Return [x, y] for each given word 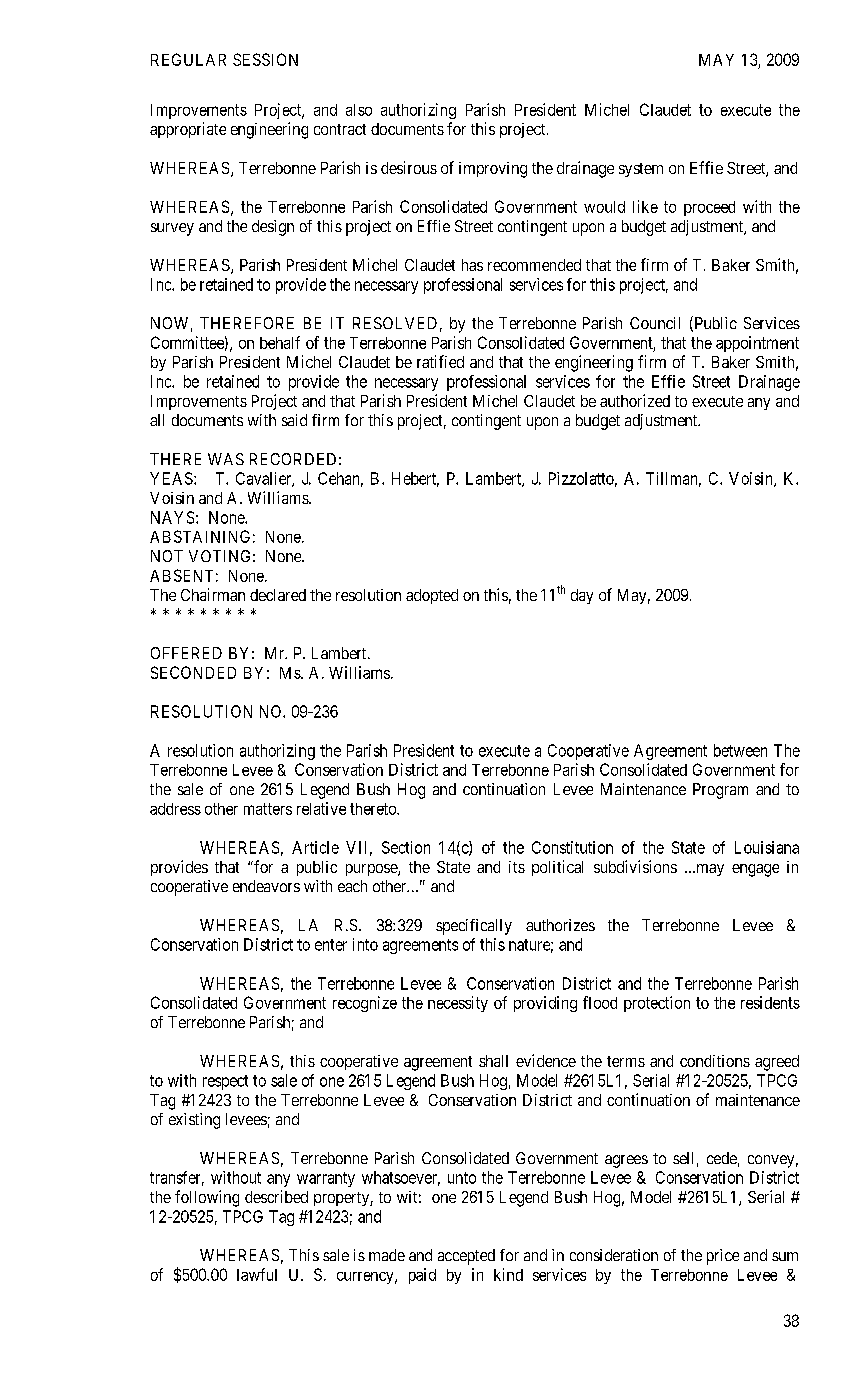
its [517, 867]
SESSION [265, 59]
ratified [440, 361]
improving [493, 170]
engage [755, 870]
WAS [226, 459]
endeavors [266, 886]
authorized [635, 400]
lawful [257, 1274]
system [641, 170]
